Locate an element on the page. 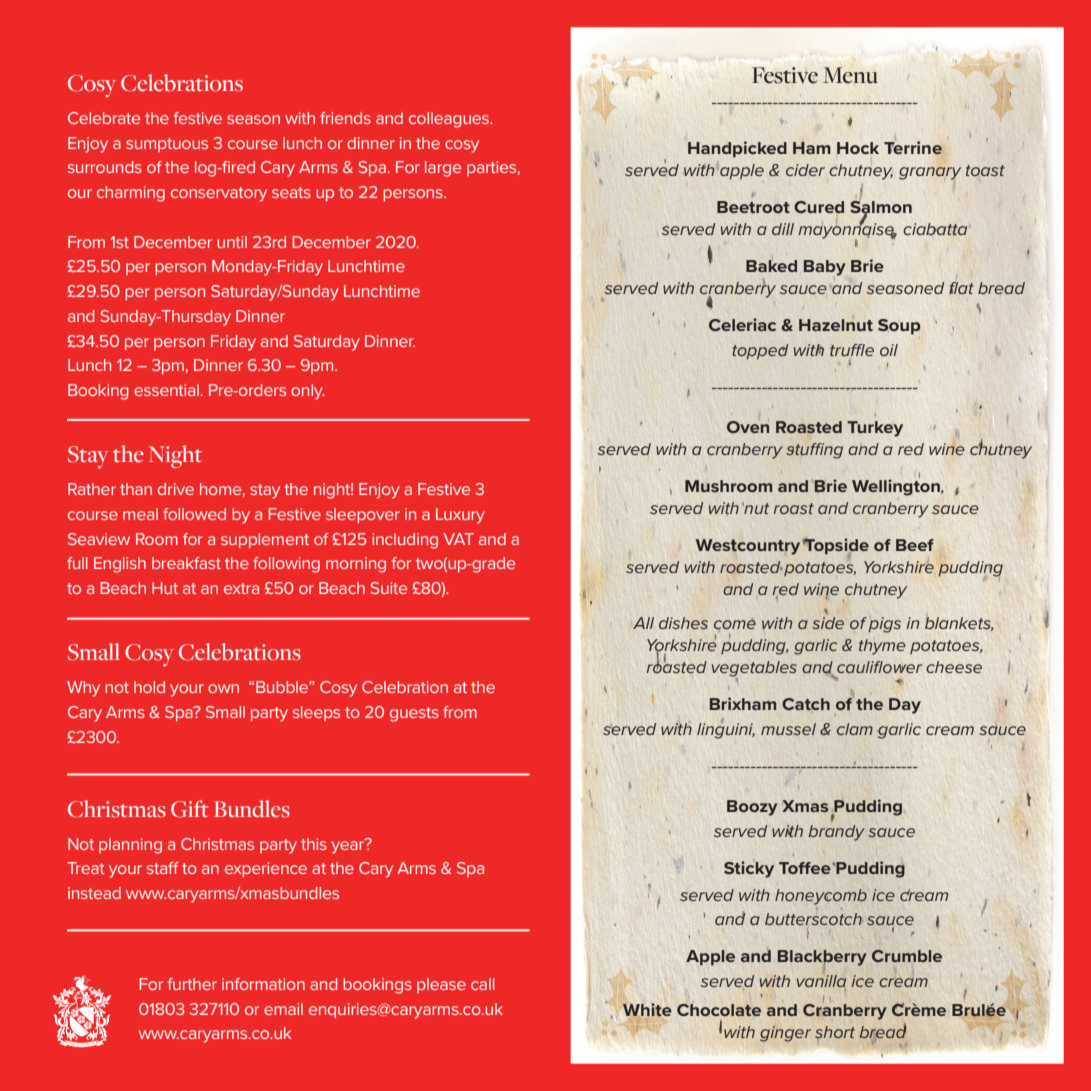 Image resolution: width=1091 pixels, height=1091 pixels. Celeriac is located at coordinates (742, 324).
